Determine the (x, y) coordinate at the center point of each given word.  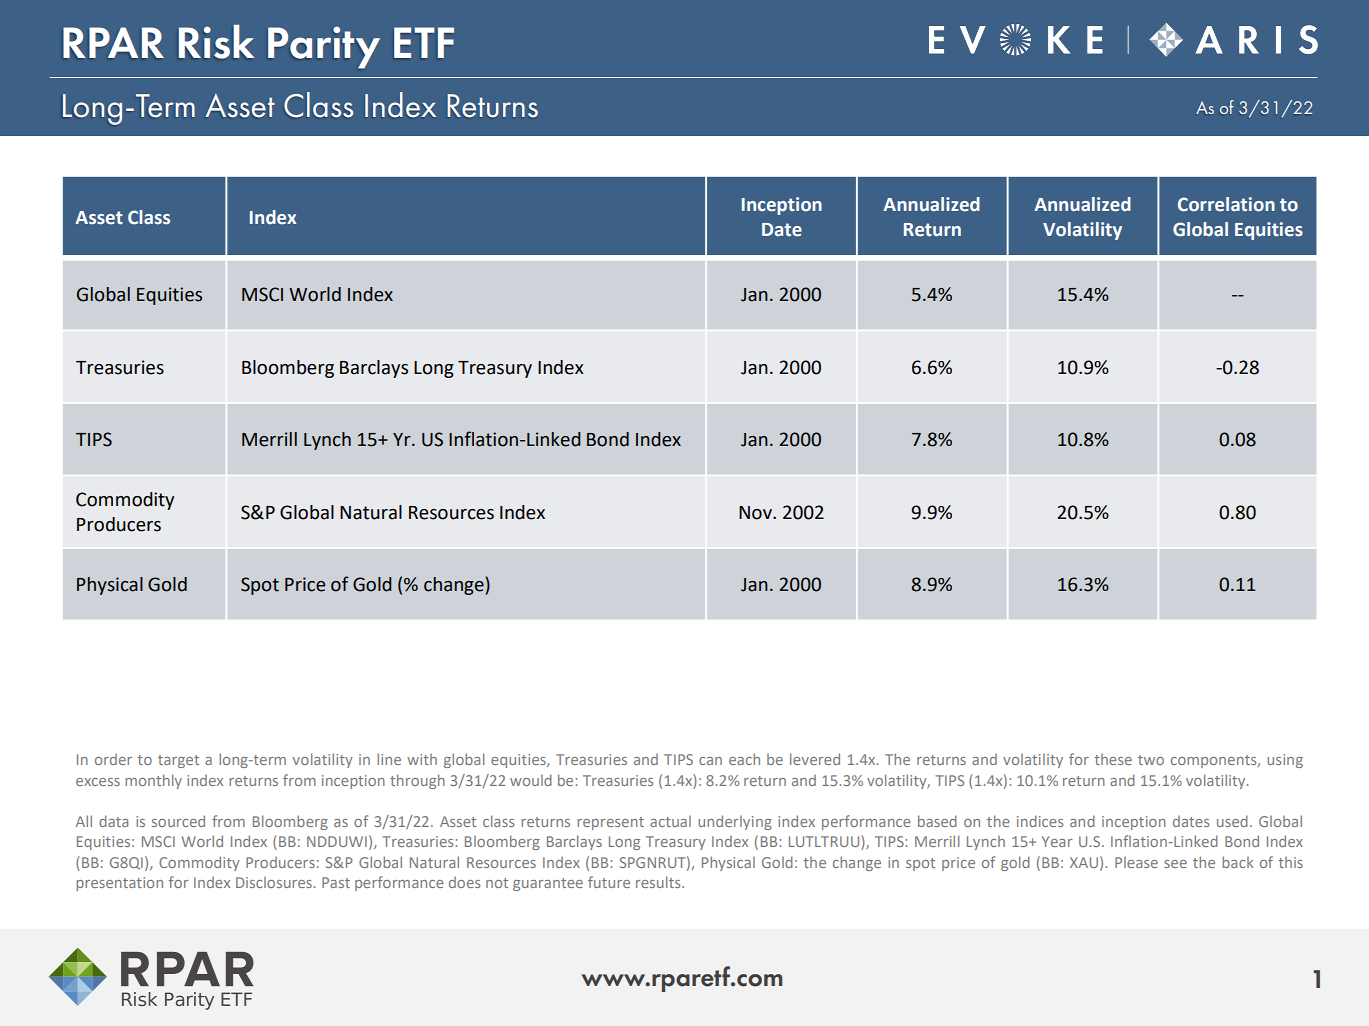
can (710, 761)
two (1151, 760)
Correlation (1226, 204)
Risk (216, 42)
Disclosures (274, 882)
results (659, 882)
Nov (756, 513)
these (1113, 759)
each (744, 759)
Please (1136, 862)
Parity (324, 47)
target (178, 761)
